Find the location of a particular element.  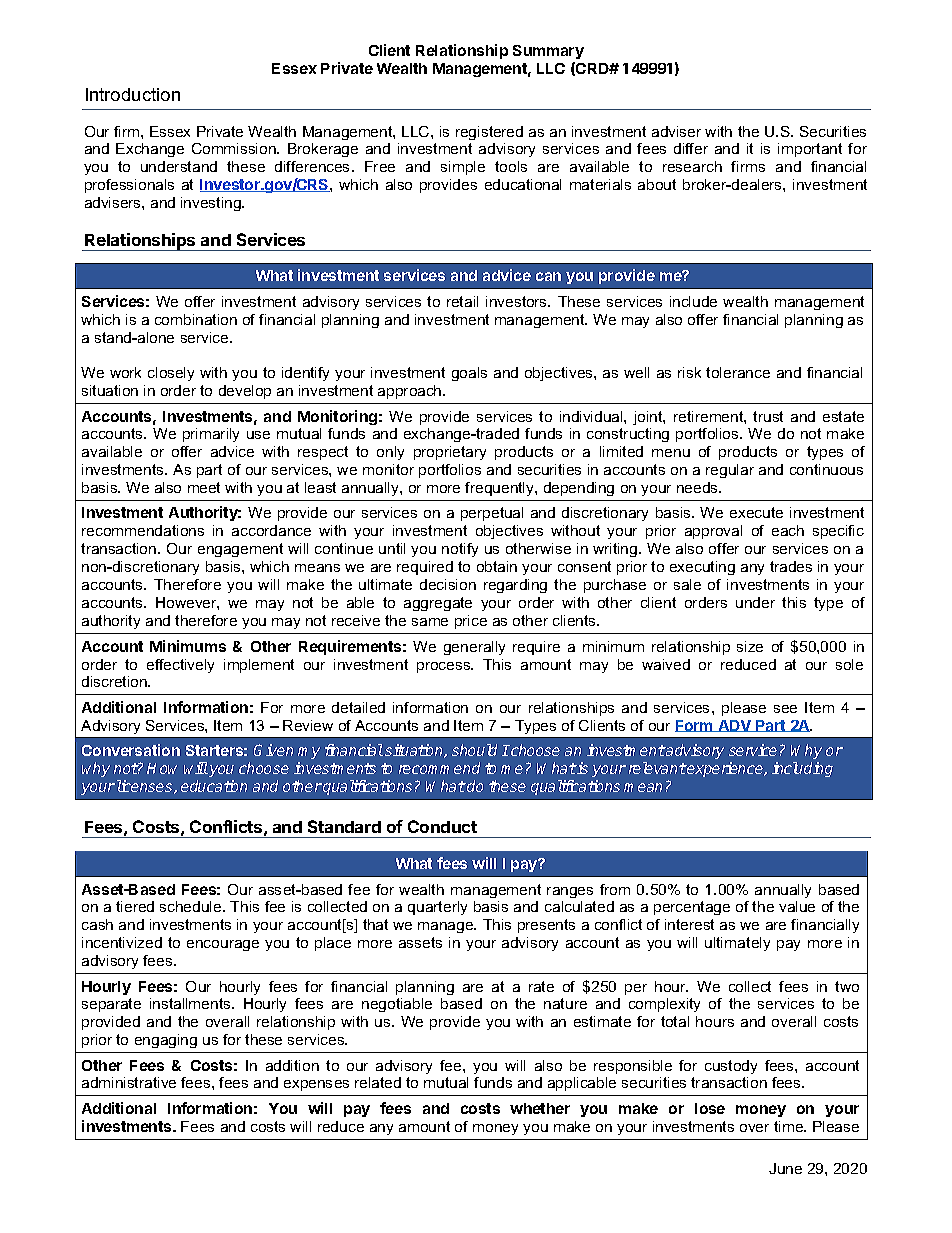

combination is located at coordinates (196, 319).
